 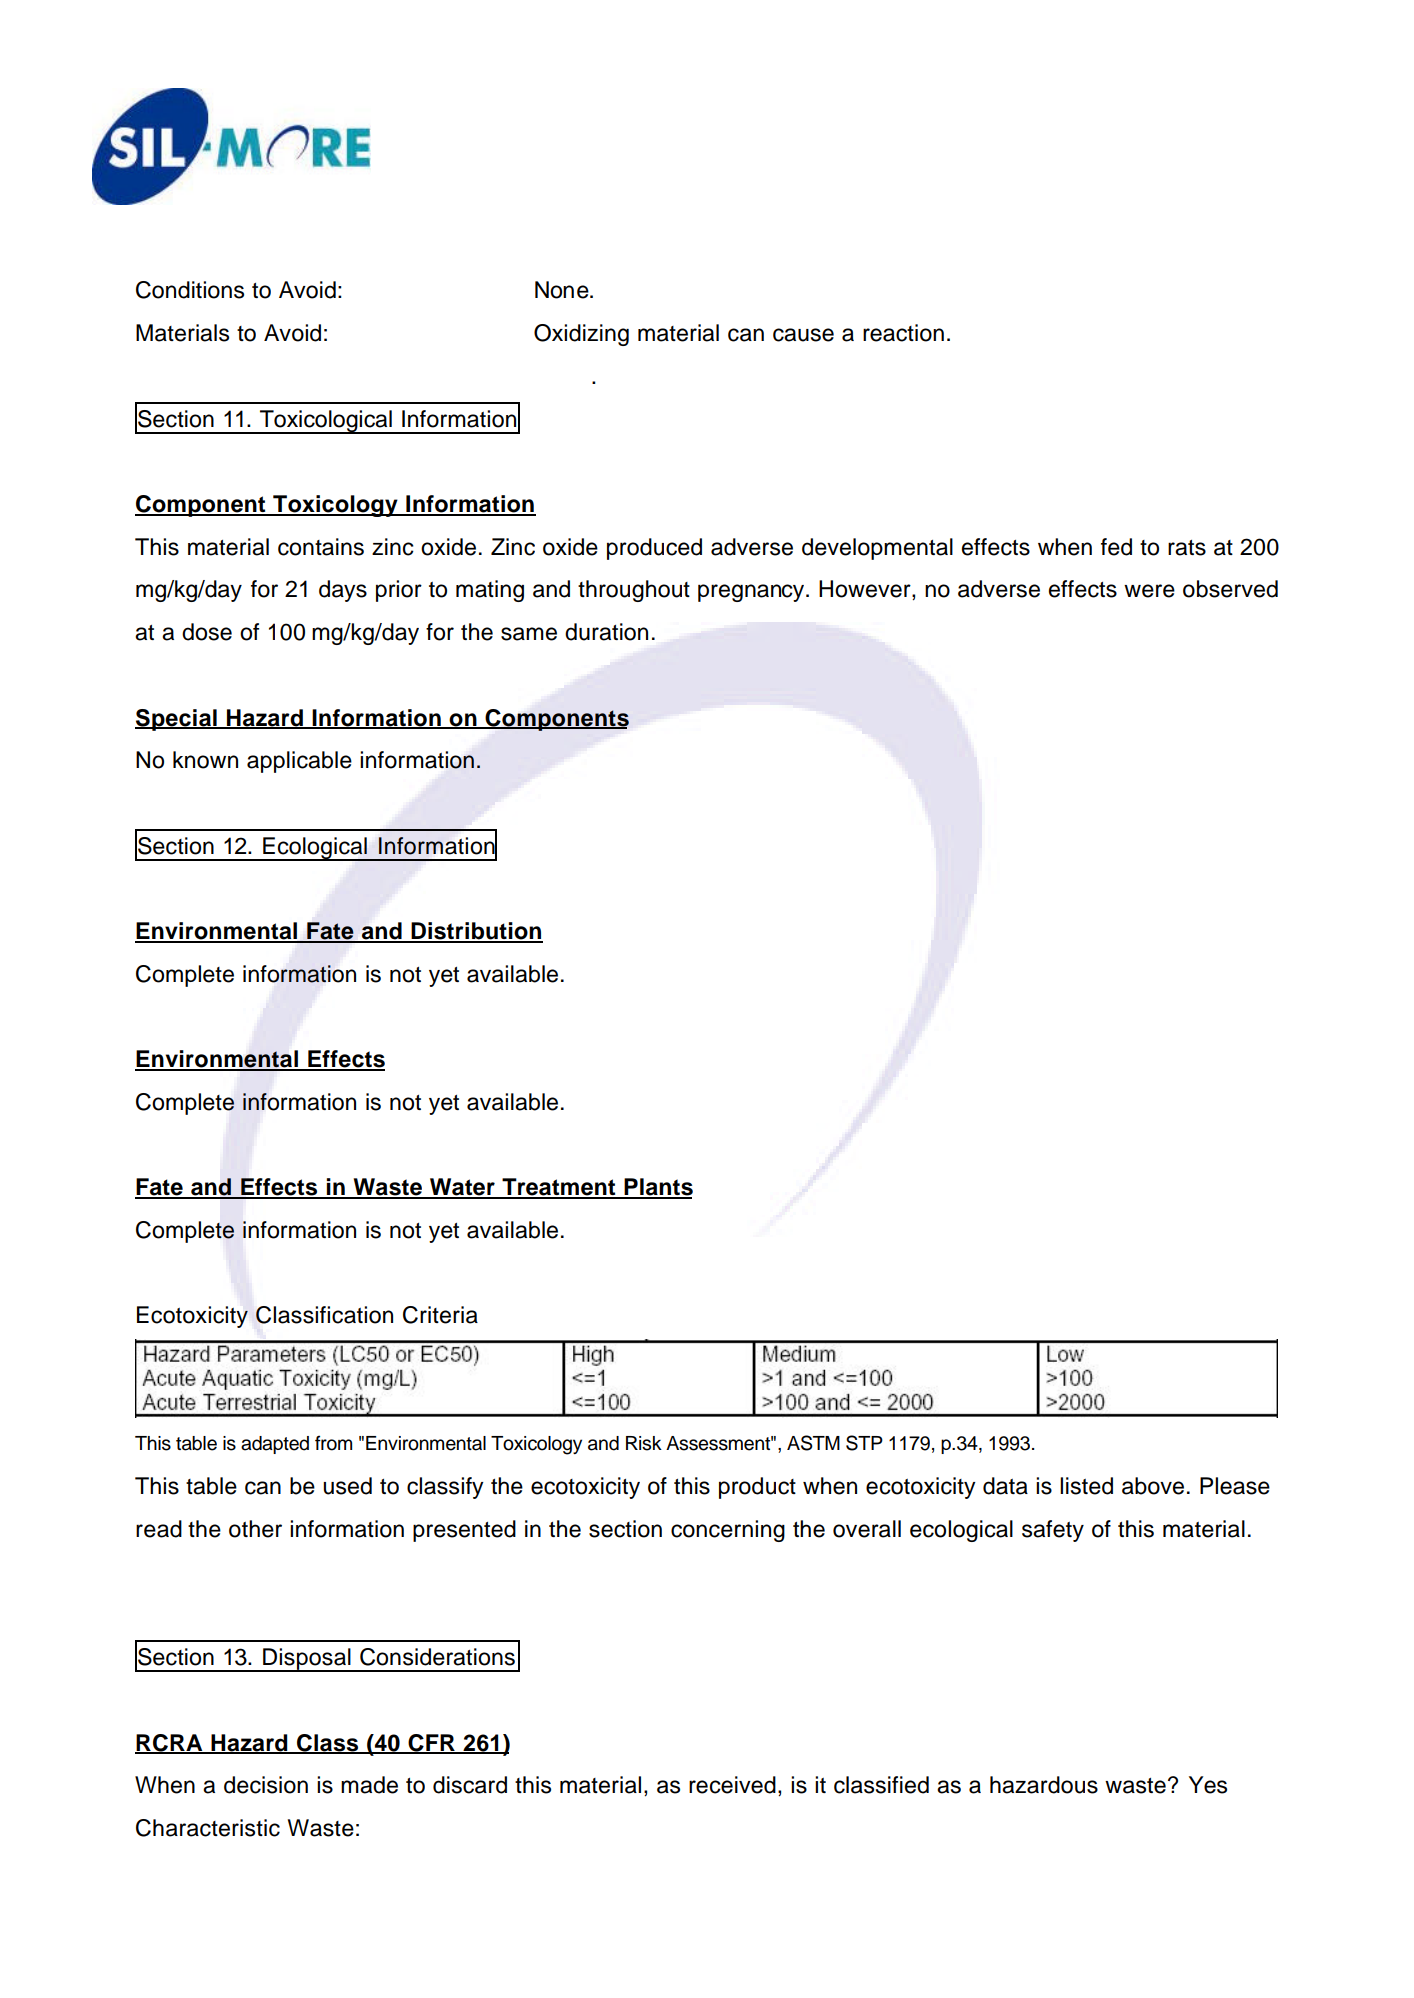 What do you see at coordinates (476, 932) in the page?
I see `Distribution` at bounding box center [476, 932].
